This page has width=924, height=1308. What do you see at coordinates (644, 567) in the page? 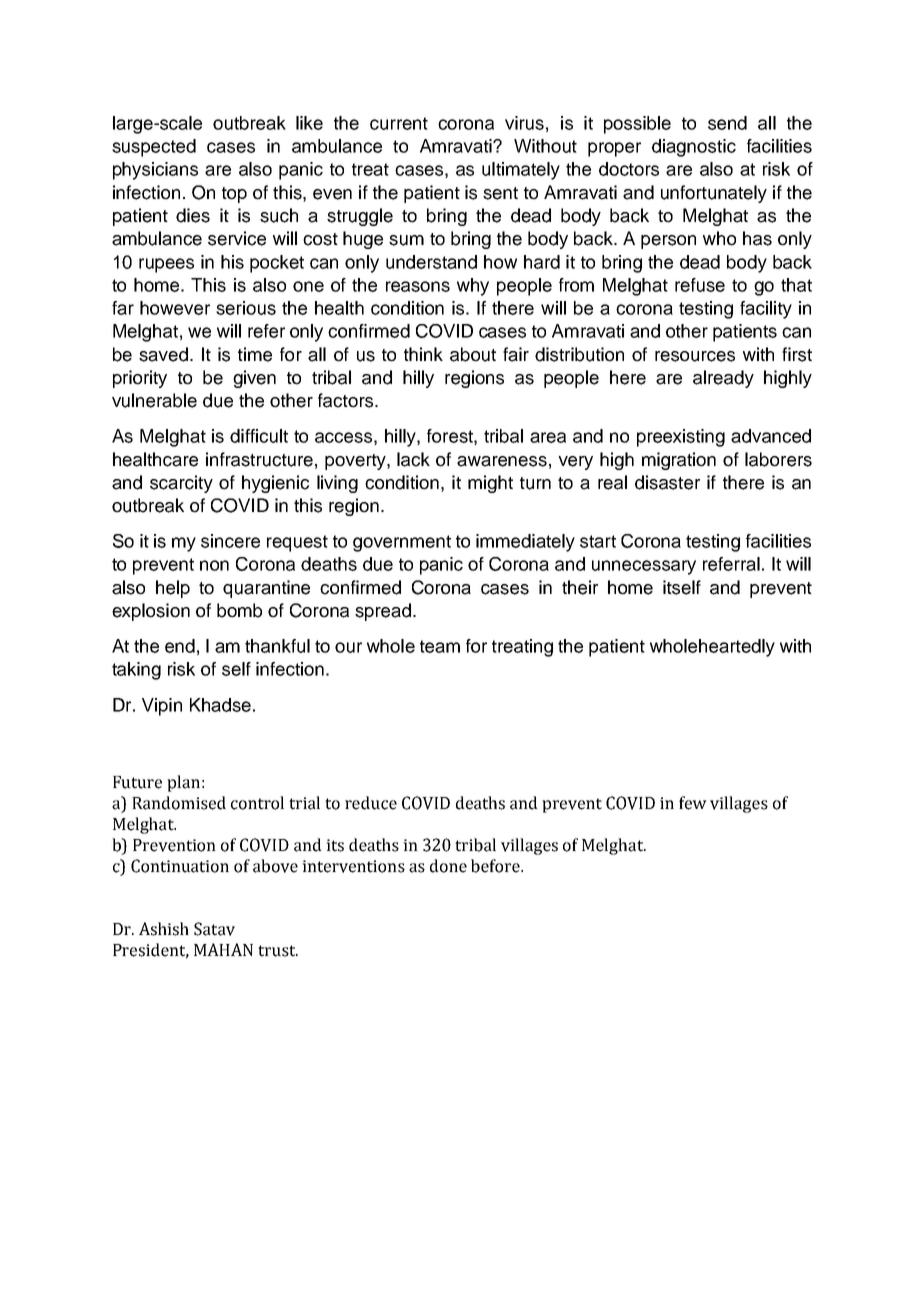
I see `unnecessary` at bounding box center [644, 567].
